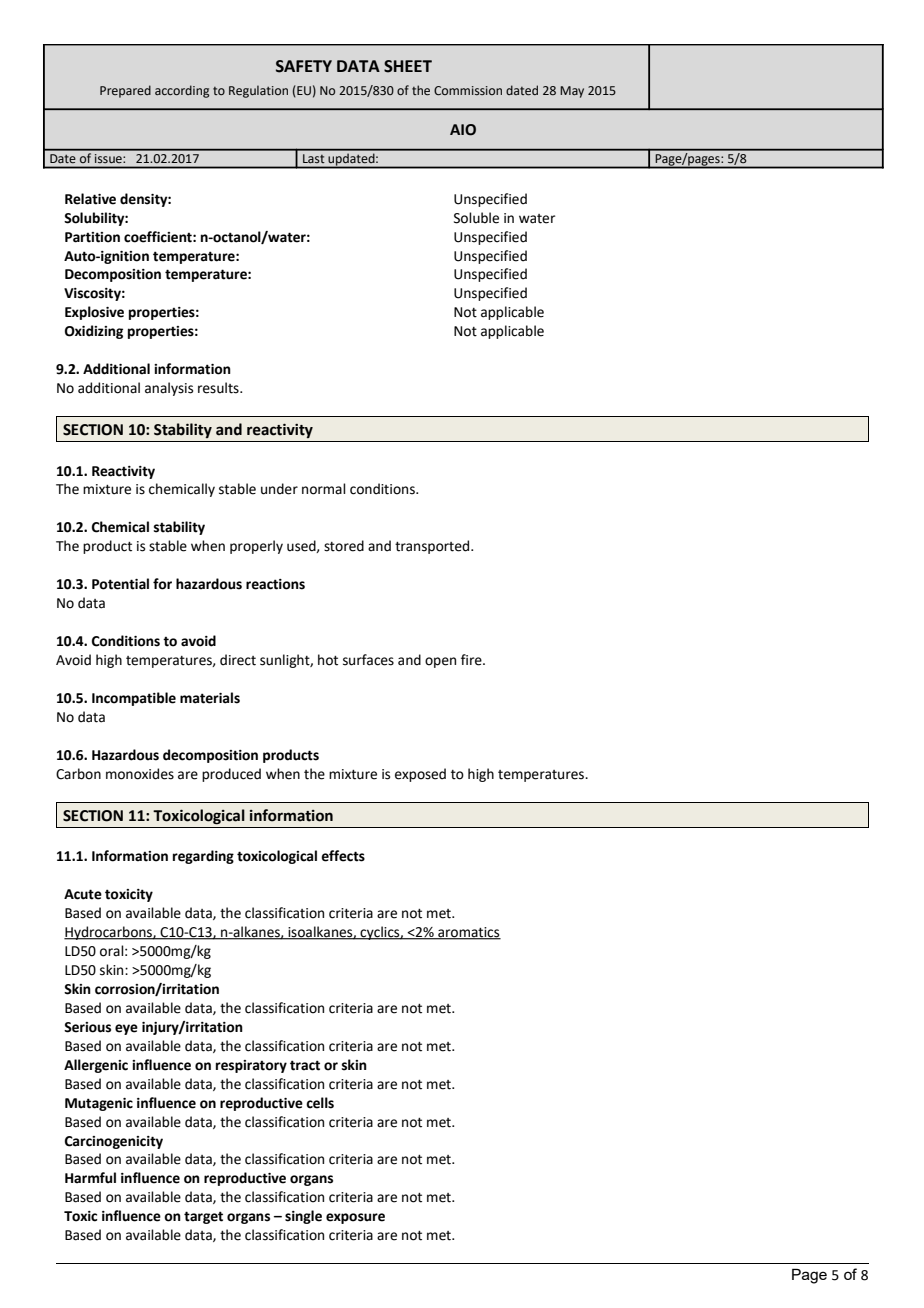 This screenshot has height=1308, width=924. What do you see at coordinates (303, 1217) in the screenshot?
I see `single` at bounding box center [303, 1217].
